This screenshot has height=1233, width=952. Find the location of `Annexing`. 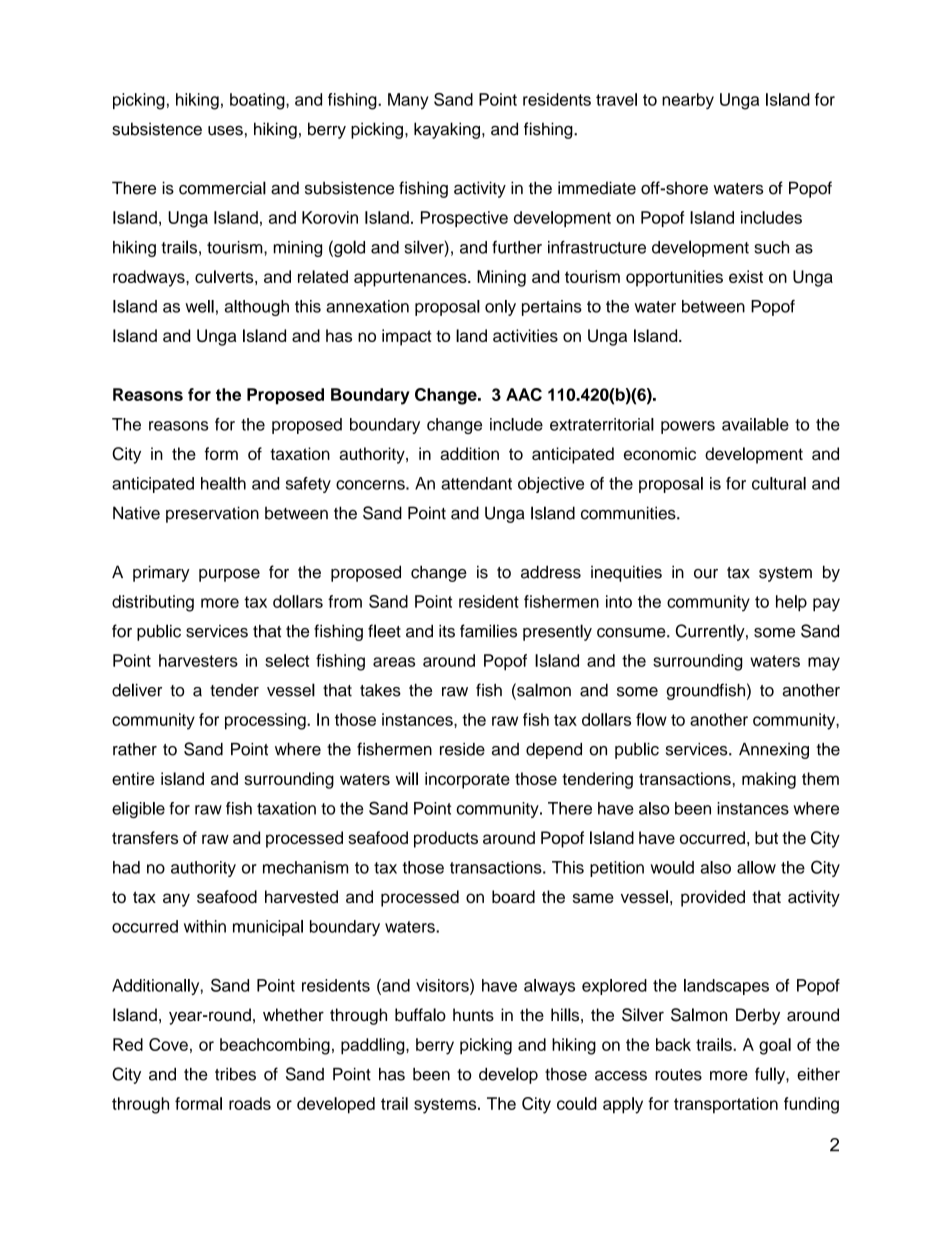

Annexing is located at coordinates (774, 751).
